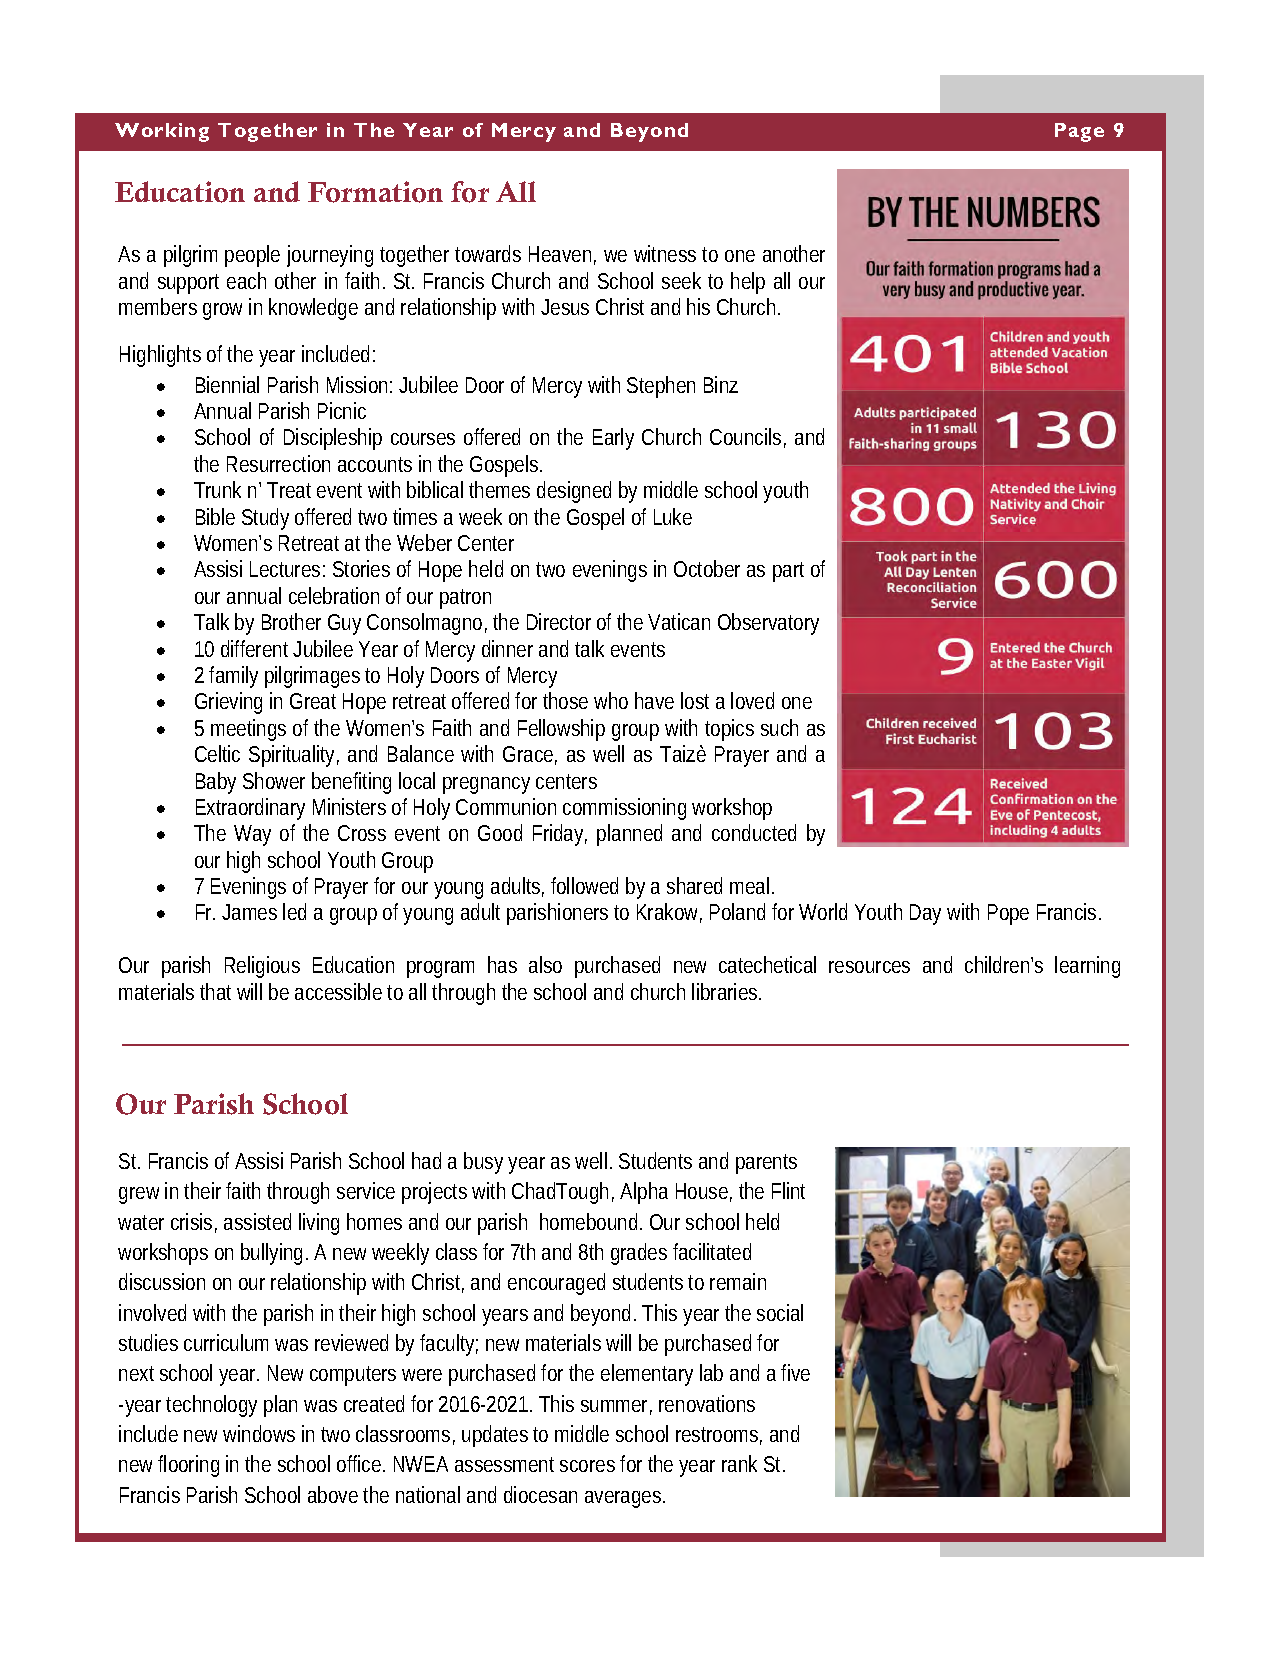 The width and height of the screenshot is (1279, 1656). I want to click on dinner, so click(507, 648).
